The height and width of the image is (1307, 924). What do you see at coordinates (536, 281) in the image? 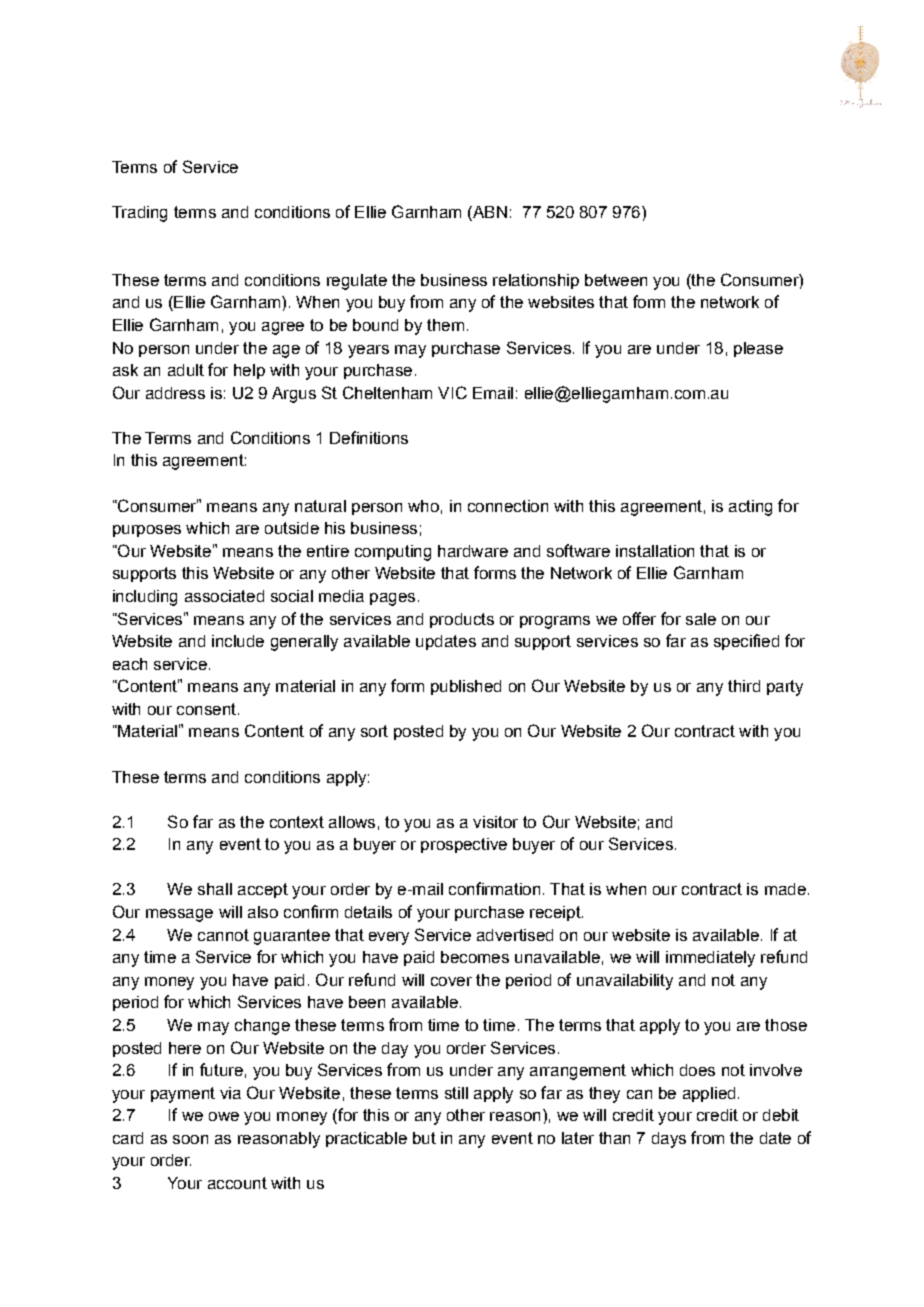
I see `relationship` at bounding box center [536, 281].
